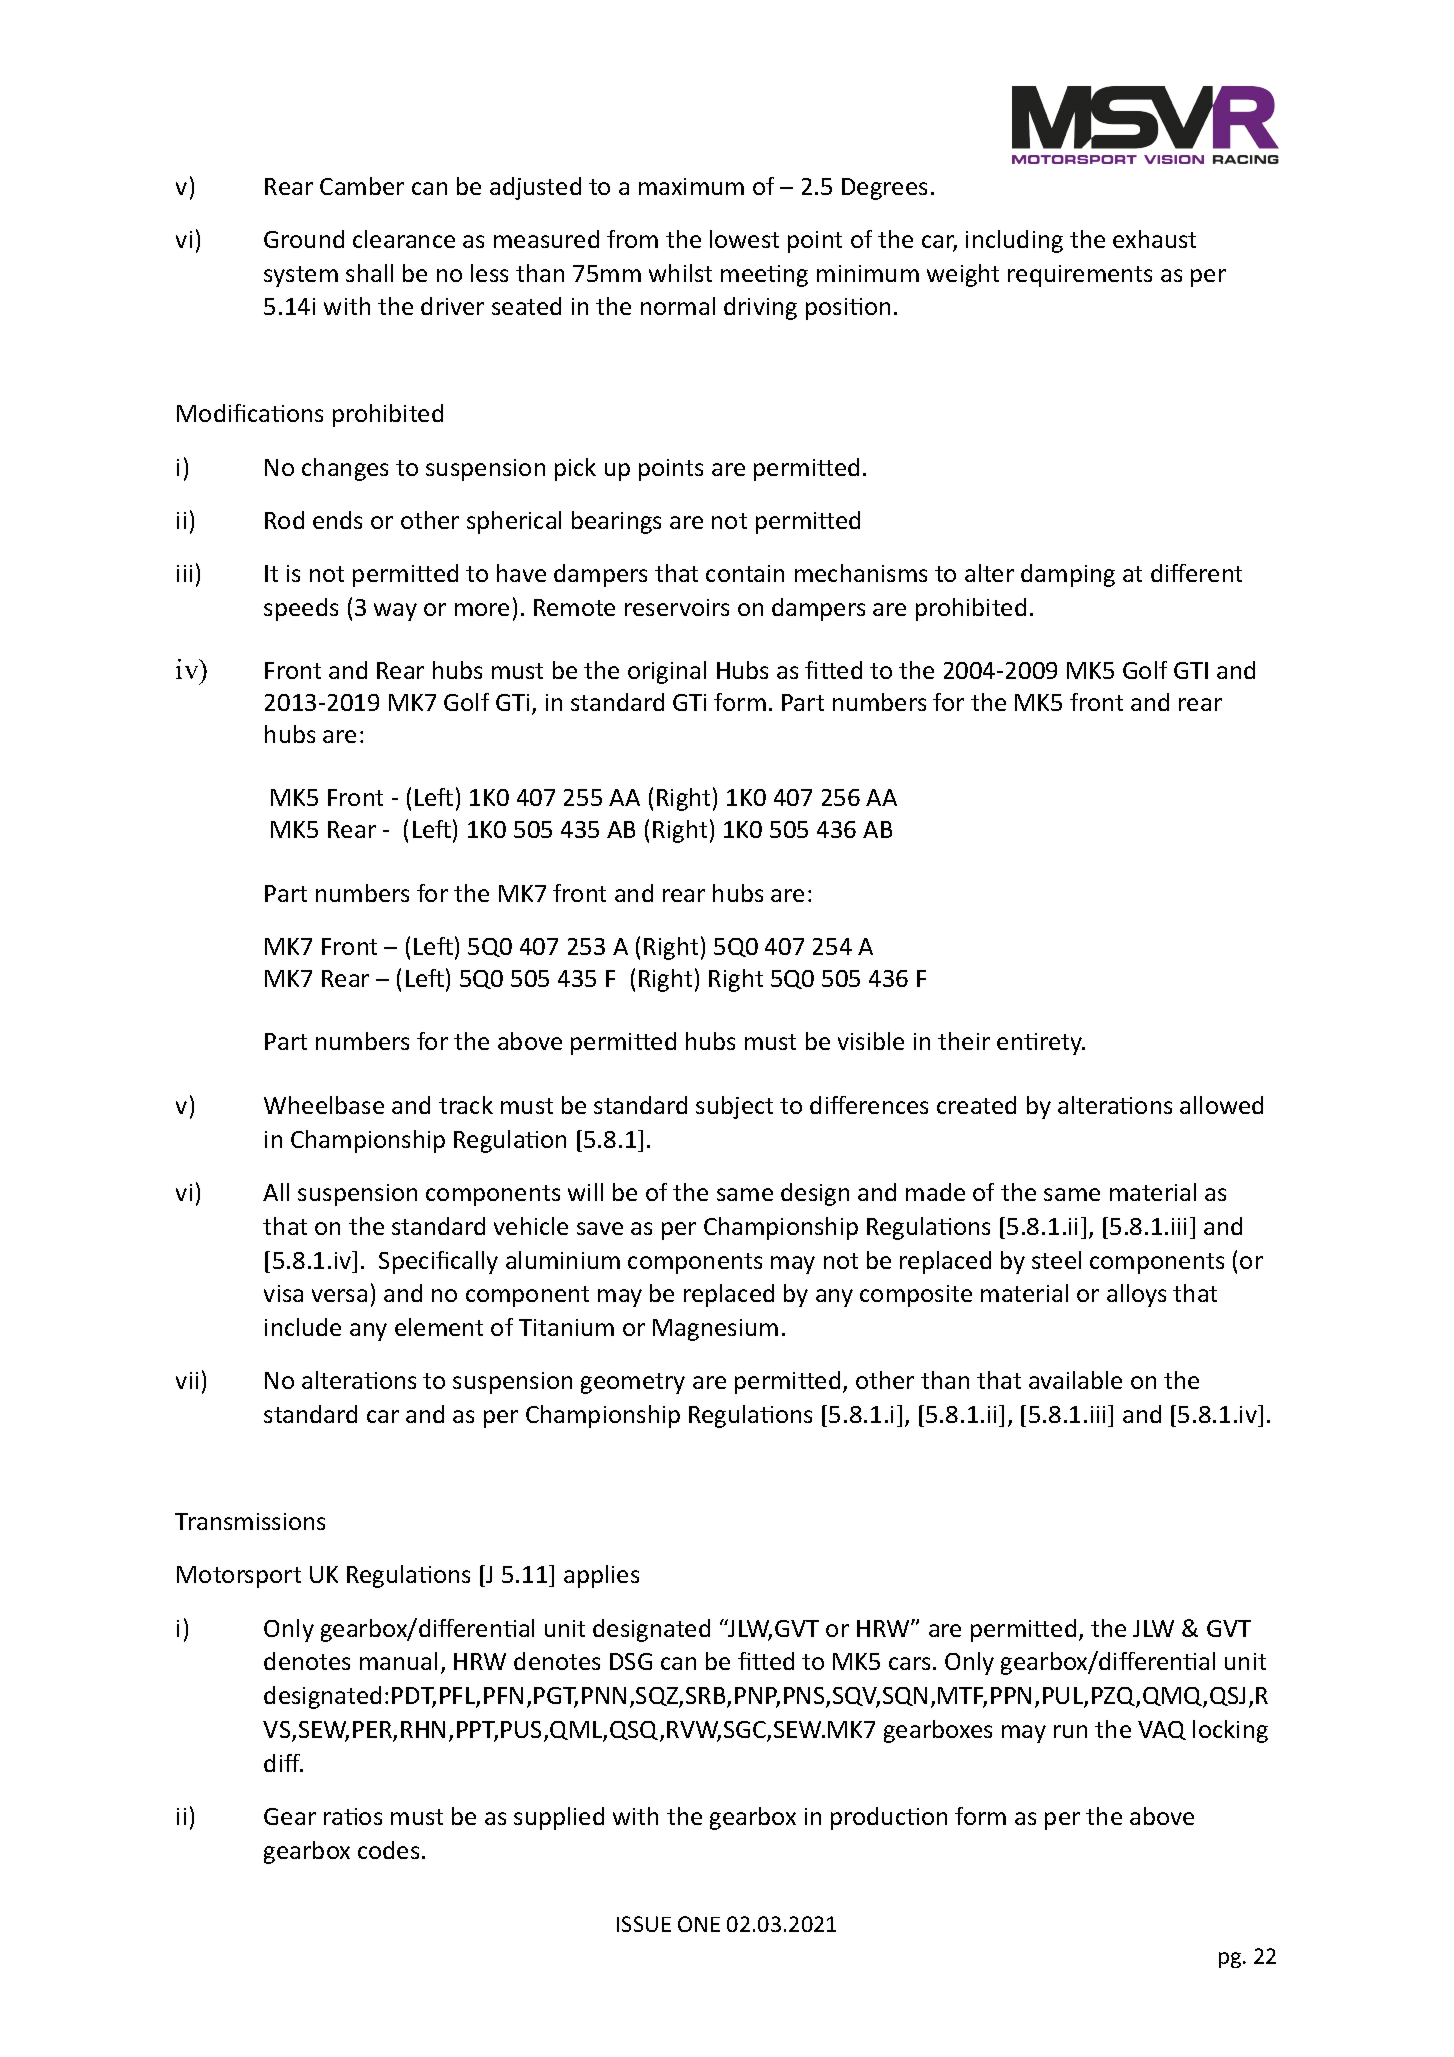 This screenshot has width=1454, height=2057. I want to click on codes, so click(388, 1850).
